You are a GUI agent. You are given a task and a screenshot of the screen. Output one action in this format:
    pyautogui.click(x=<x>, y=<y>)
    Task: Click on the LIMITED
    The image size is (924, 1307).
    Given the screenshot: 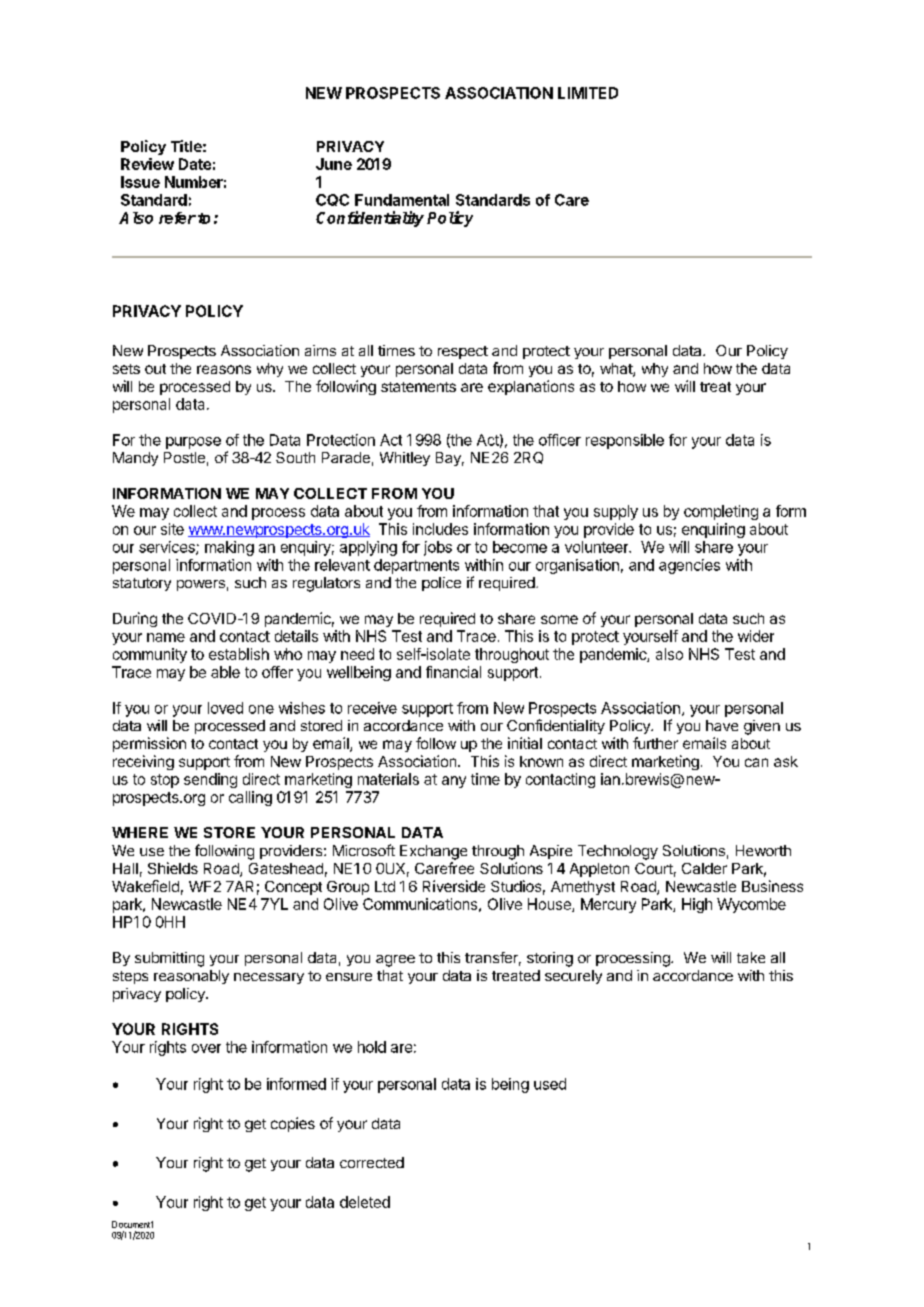 What is the action you would take?
    pyautogui.click(x=588, y=93)
